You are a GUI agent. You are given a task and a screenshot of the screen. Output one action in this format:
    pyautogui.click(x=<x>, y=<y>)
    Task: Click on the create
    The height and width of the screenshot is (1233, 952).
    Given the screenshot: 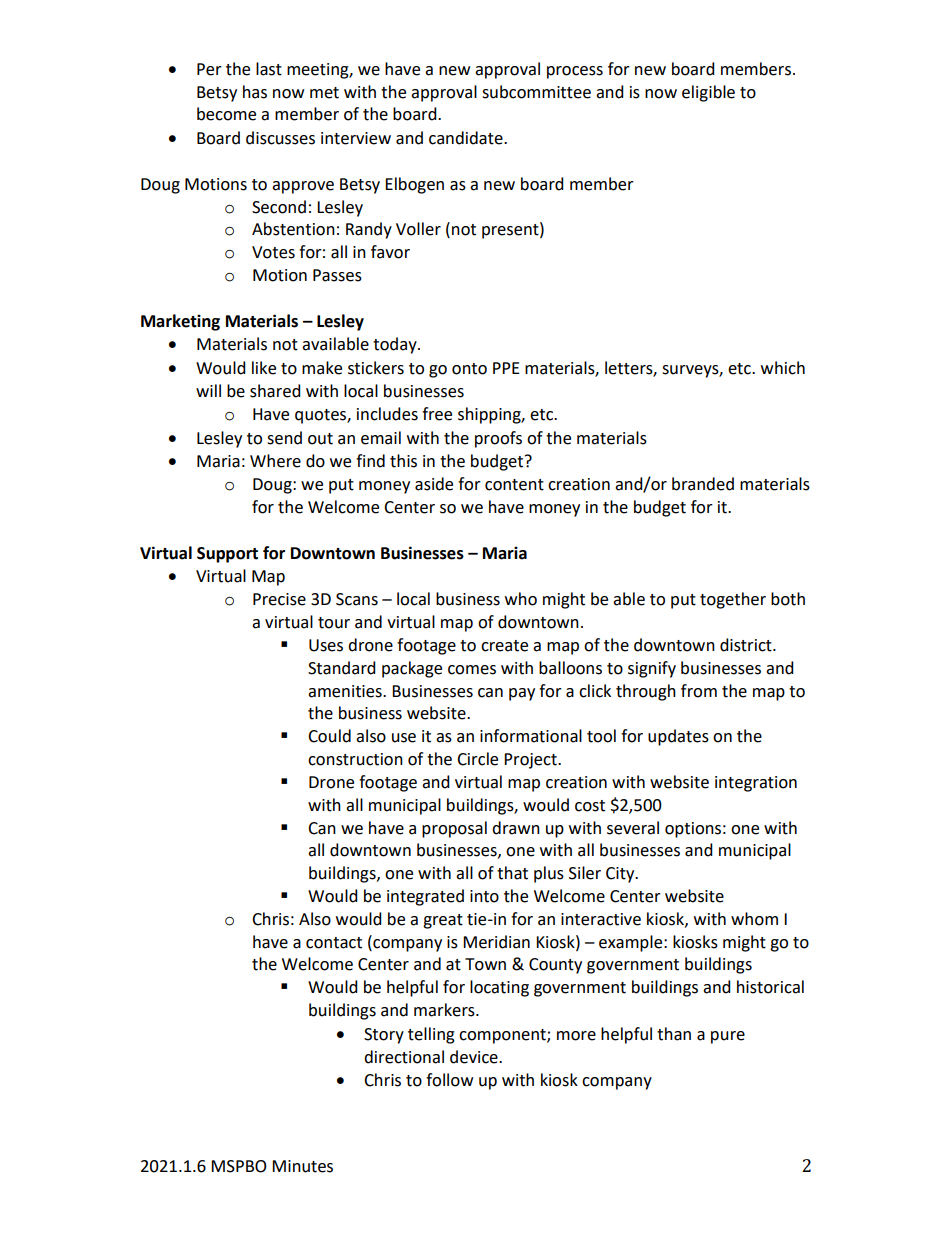 What is the action you would take?
    pyautogui.click(x=504, y=646)
